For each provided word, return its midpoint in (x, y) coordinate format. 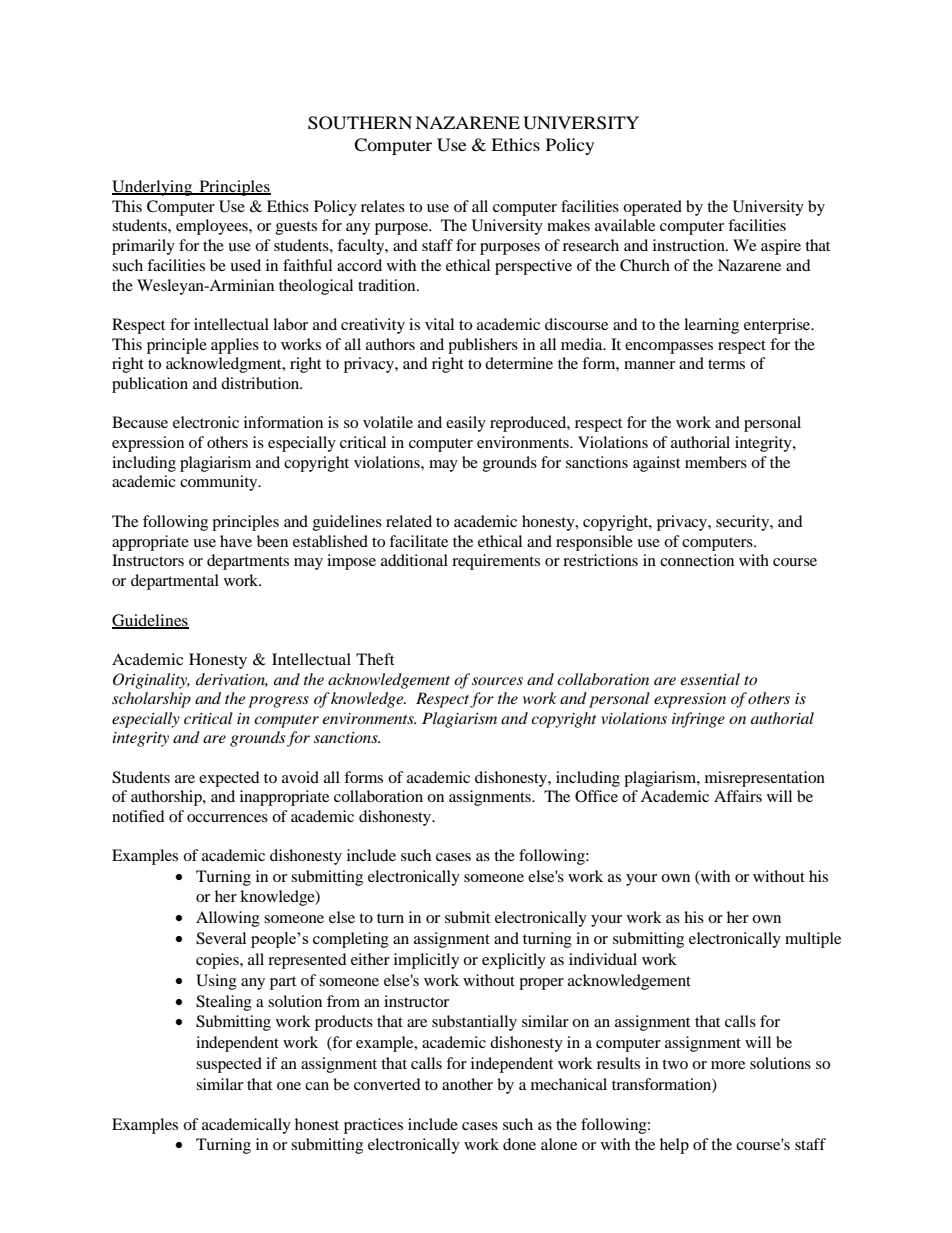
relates (383, 206)
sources (497, 681)
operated (652, 208)
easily (466, 424)
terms (726, 364)
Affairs (738, 796)
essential (710, 679)
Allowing (228, 919)
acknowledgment (225, 365)
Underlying (153, 188)
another (467, 1084)
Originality (151, 681)
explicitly (514, 961)
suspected (229, 1065)
